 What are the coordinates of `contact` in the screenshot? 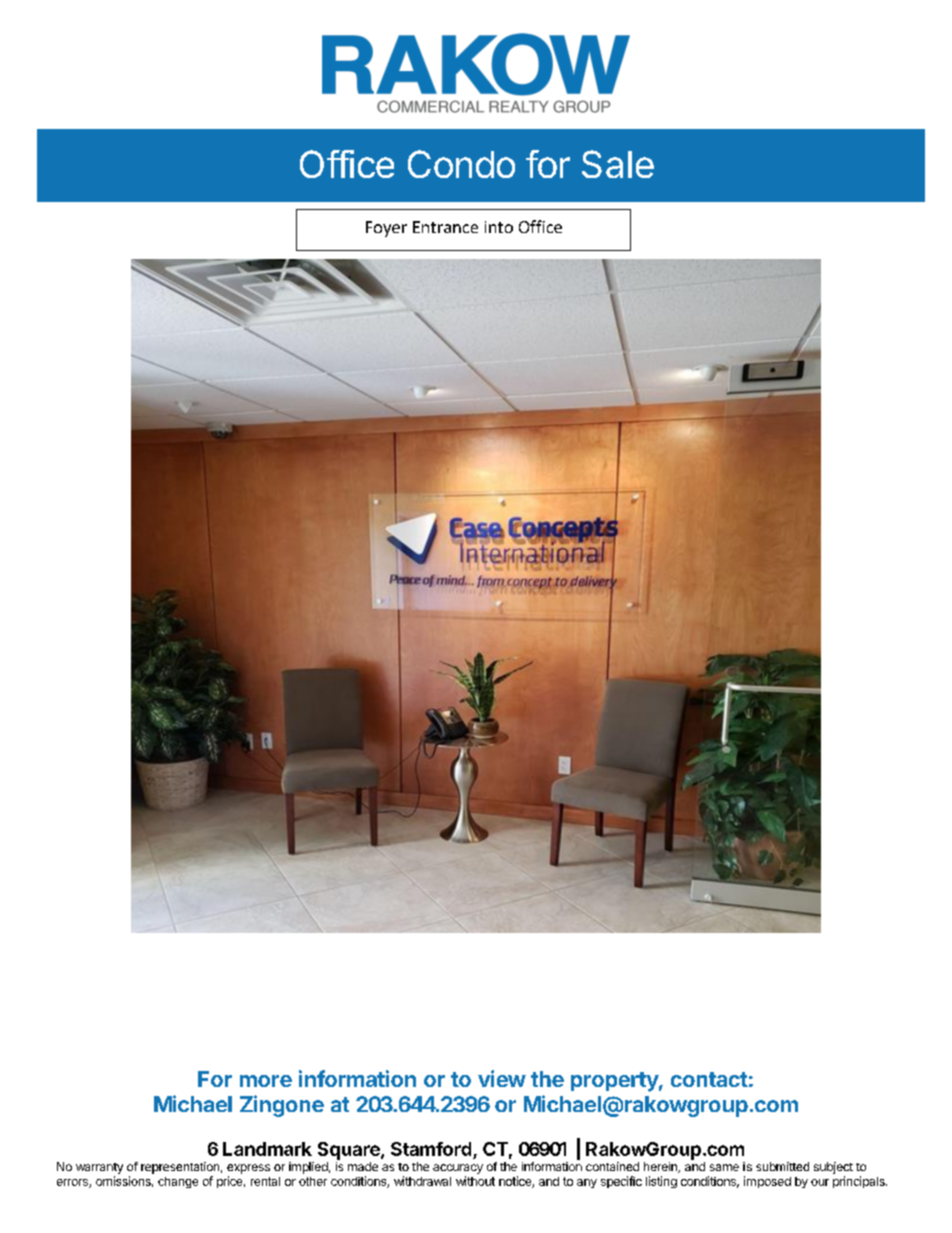 It's located at (709, 1079).
